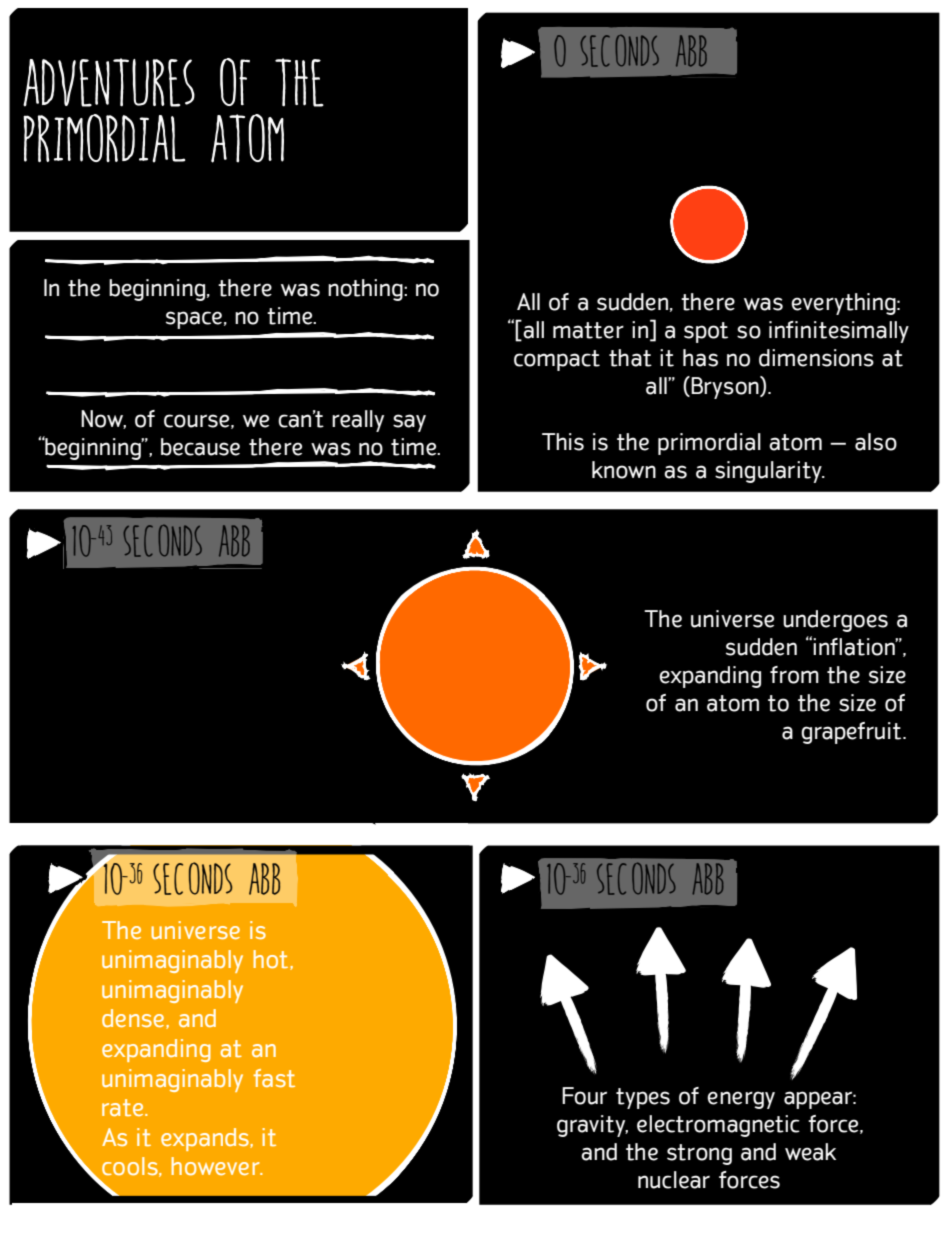 The image size is (952, 1233). Describe the element at coordinates (109, 82) in the screenshot. I see `Adventures` at that location.
